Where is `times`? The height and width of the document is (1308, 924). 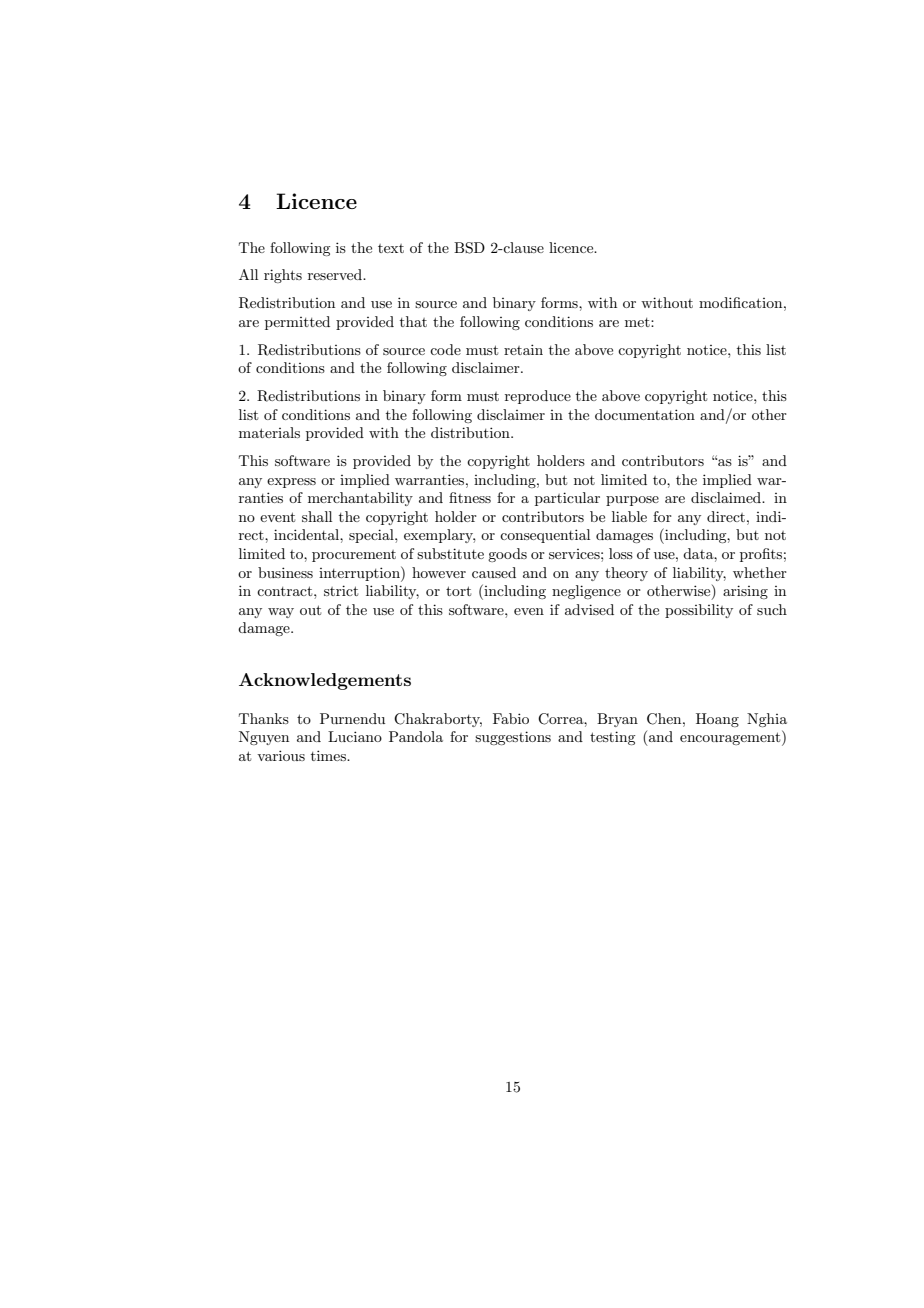
times is located at coordinates (329, 755).
